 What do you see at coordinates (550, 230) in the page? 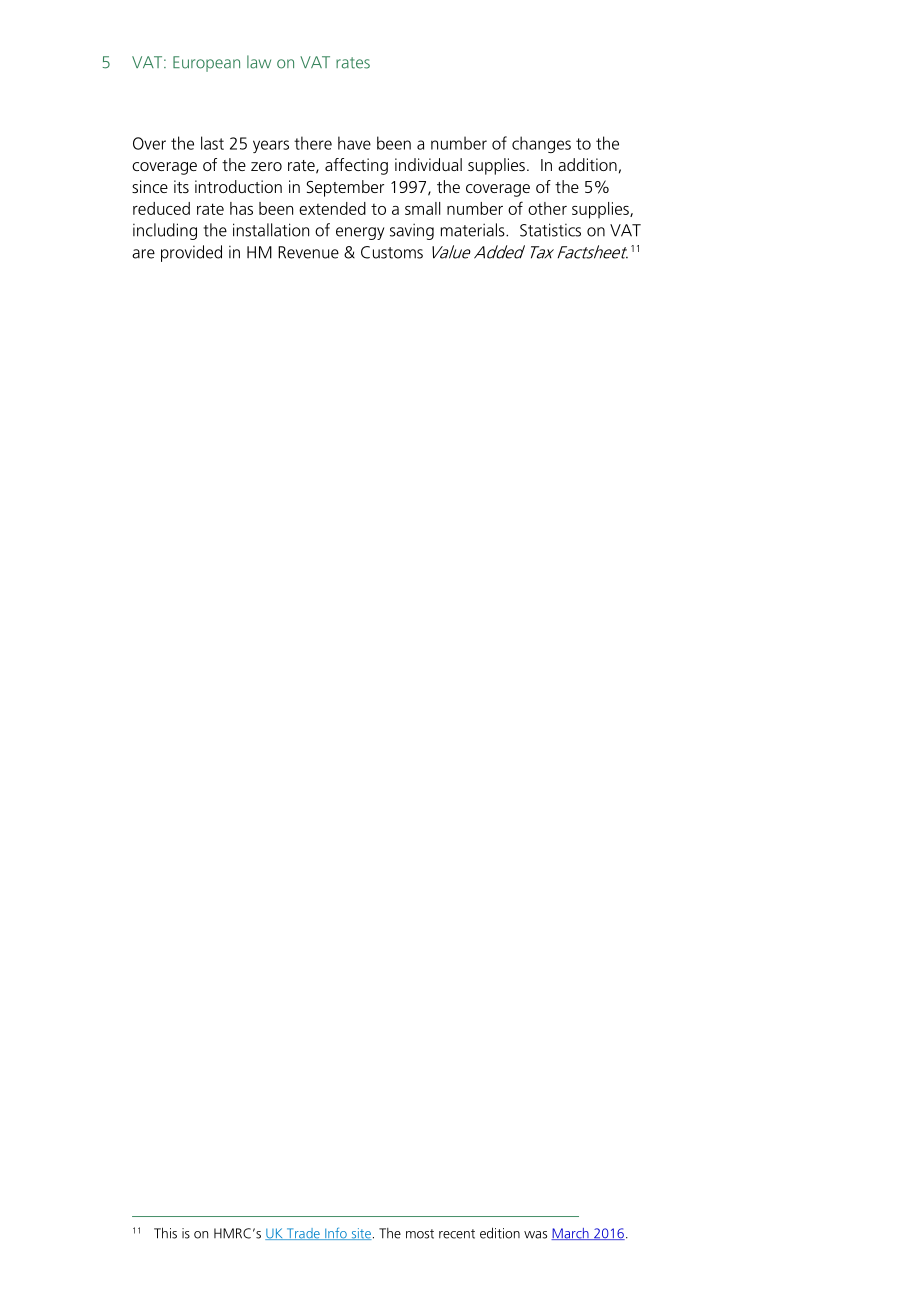
I see `Statistics` at bounding box center [550, 230].
